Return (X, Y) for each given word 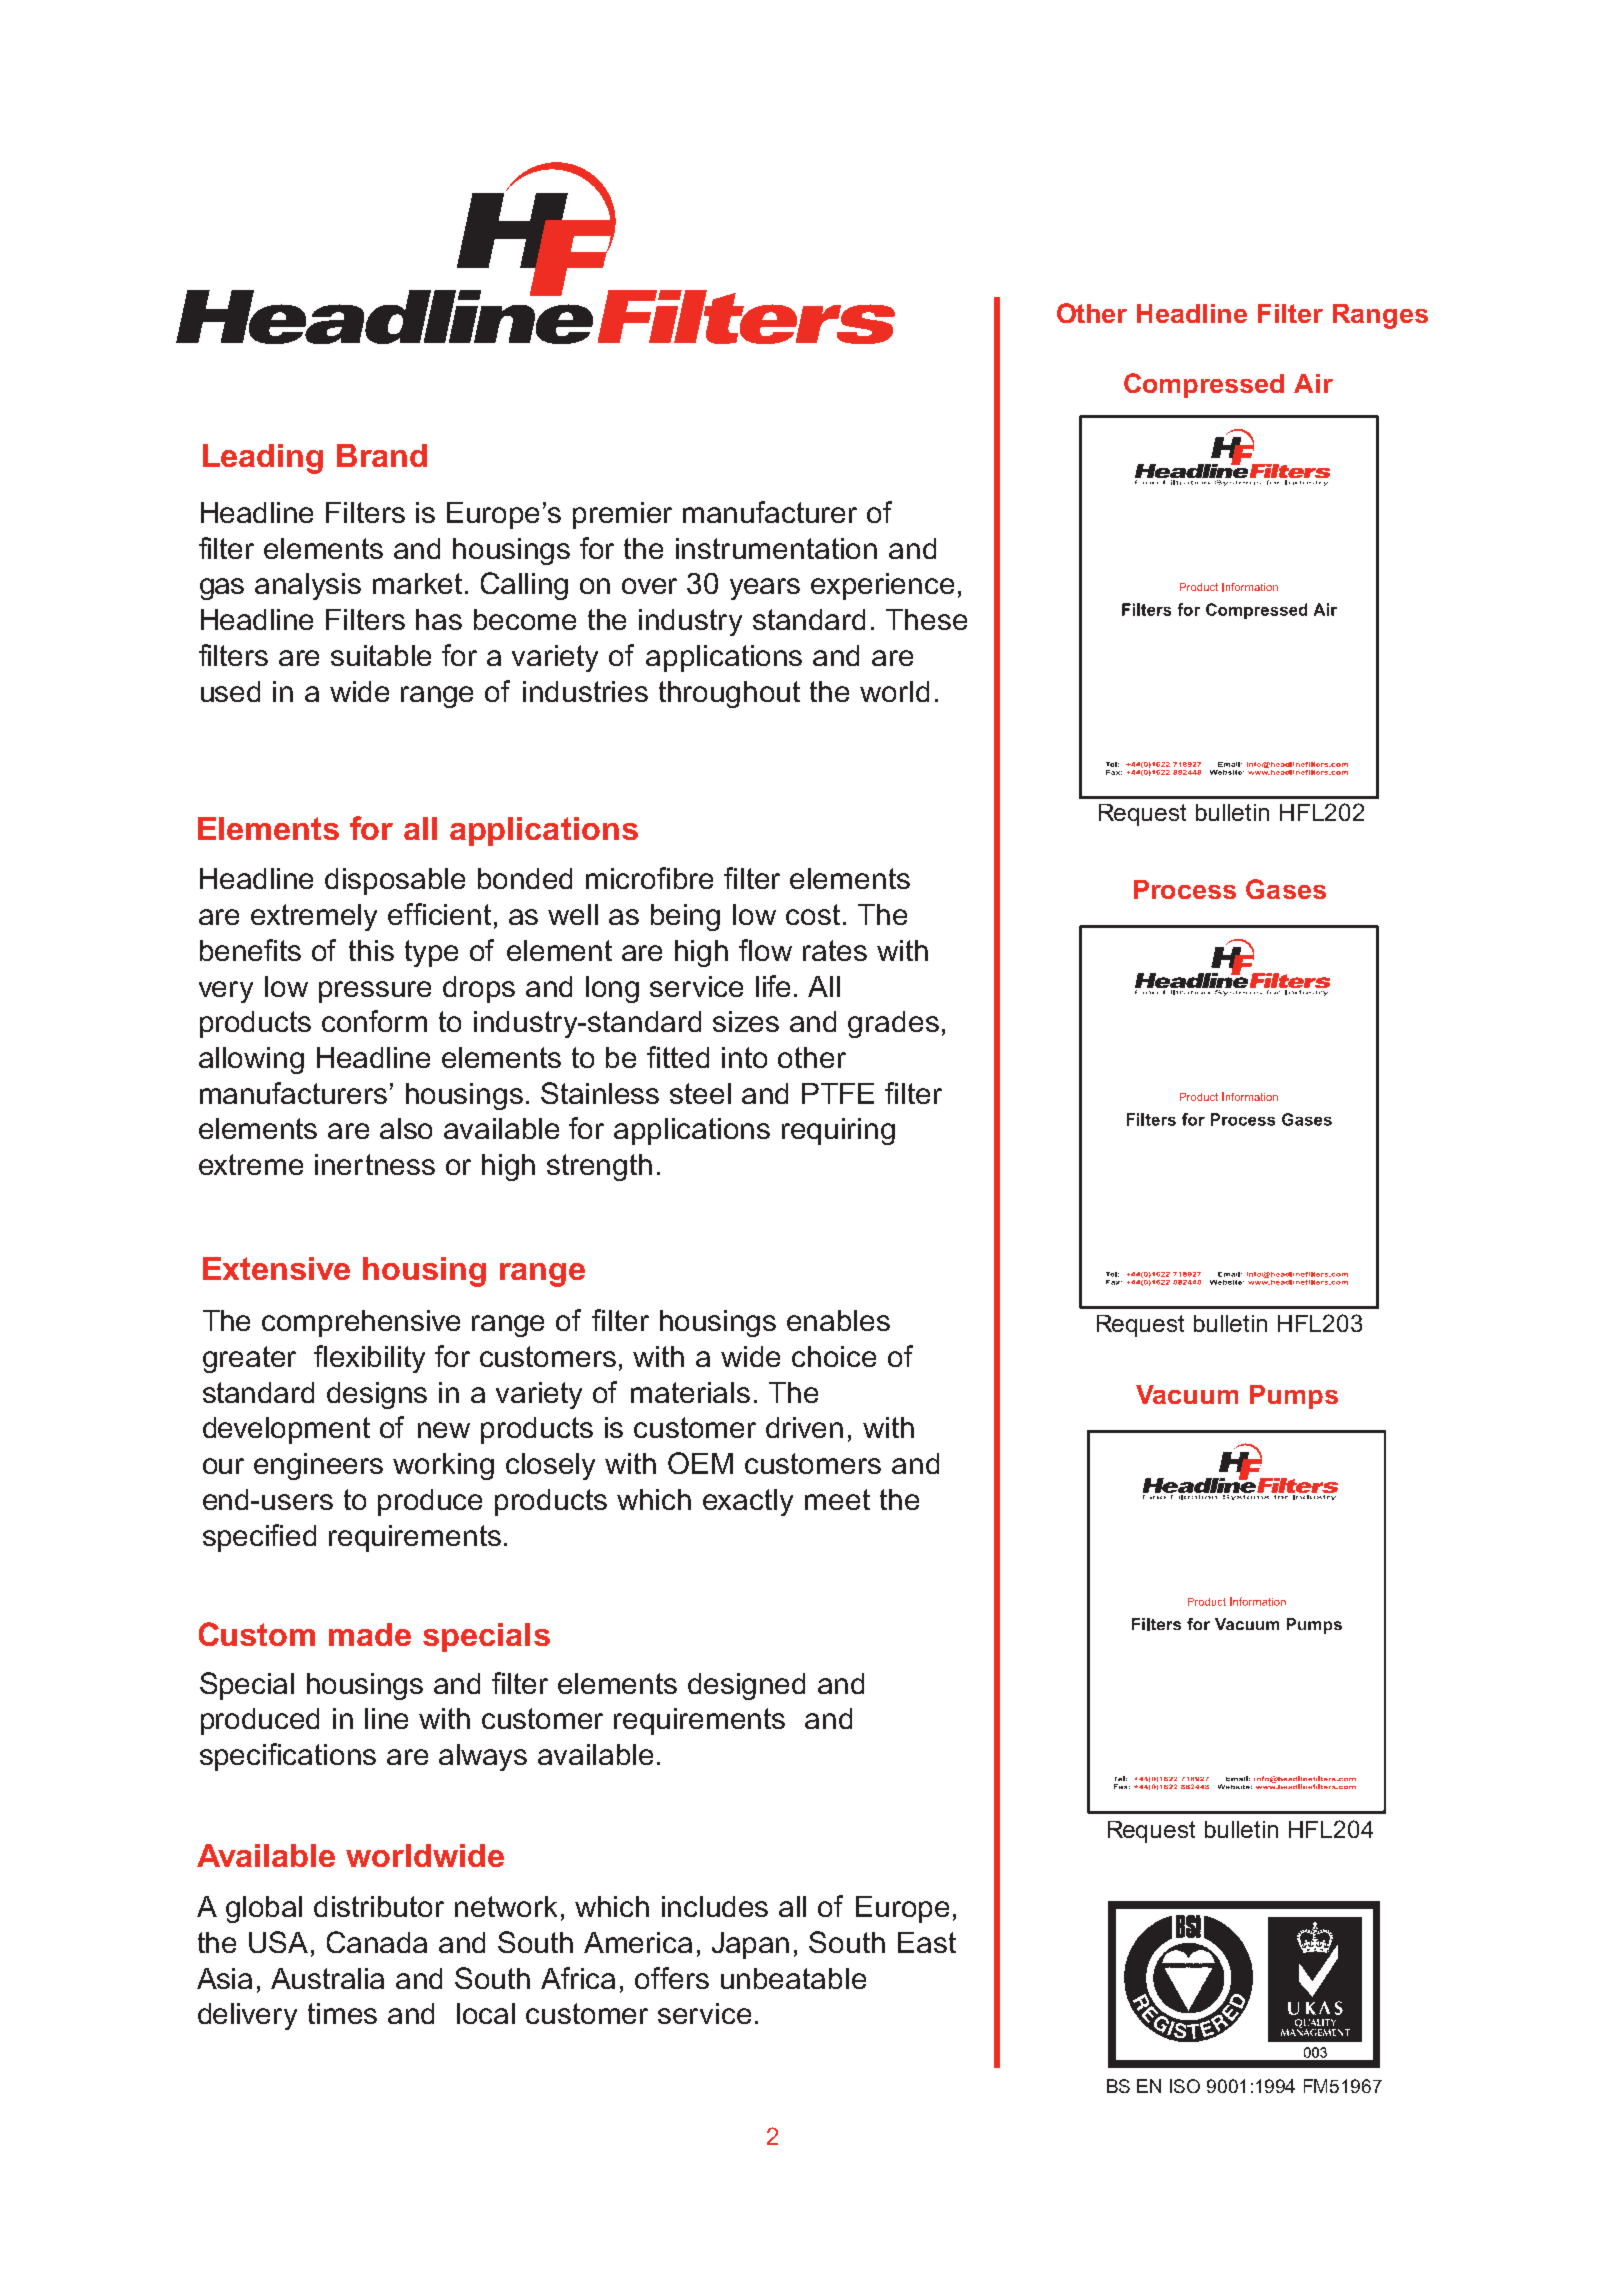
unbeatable (793, 1978)
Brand (382, 455)
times (342, 2013)
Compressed (1204, 385)
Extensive (276, 1268)
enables (838, 1320)
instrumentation (776, 548)
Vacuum (1187, 1394)
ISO (1185, 2086)
